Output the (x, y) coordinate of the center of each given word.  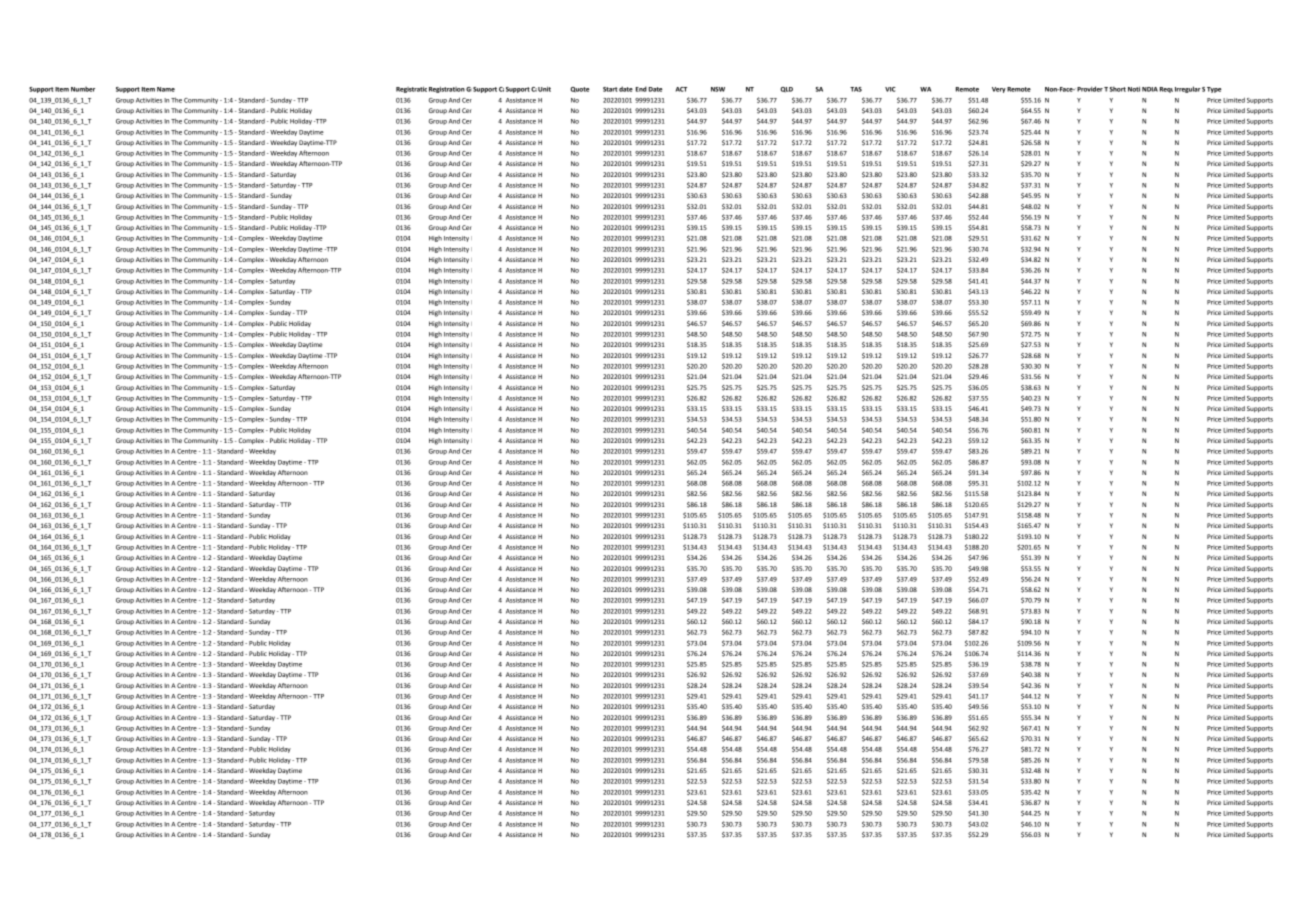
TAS (856, 89)
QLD (786, 90)
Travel (1113, 89)
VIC (890, 89)
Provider (1090, 89)
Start (610, 89)
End (641, 89)
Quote (580, 90)
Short (1116, 89)
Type (1214, 90)
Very (999, 90)
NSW (718, 89)
